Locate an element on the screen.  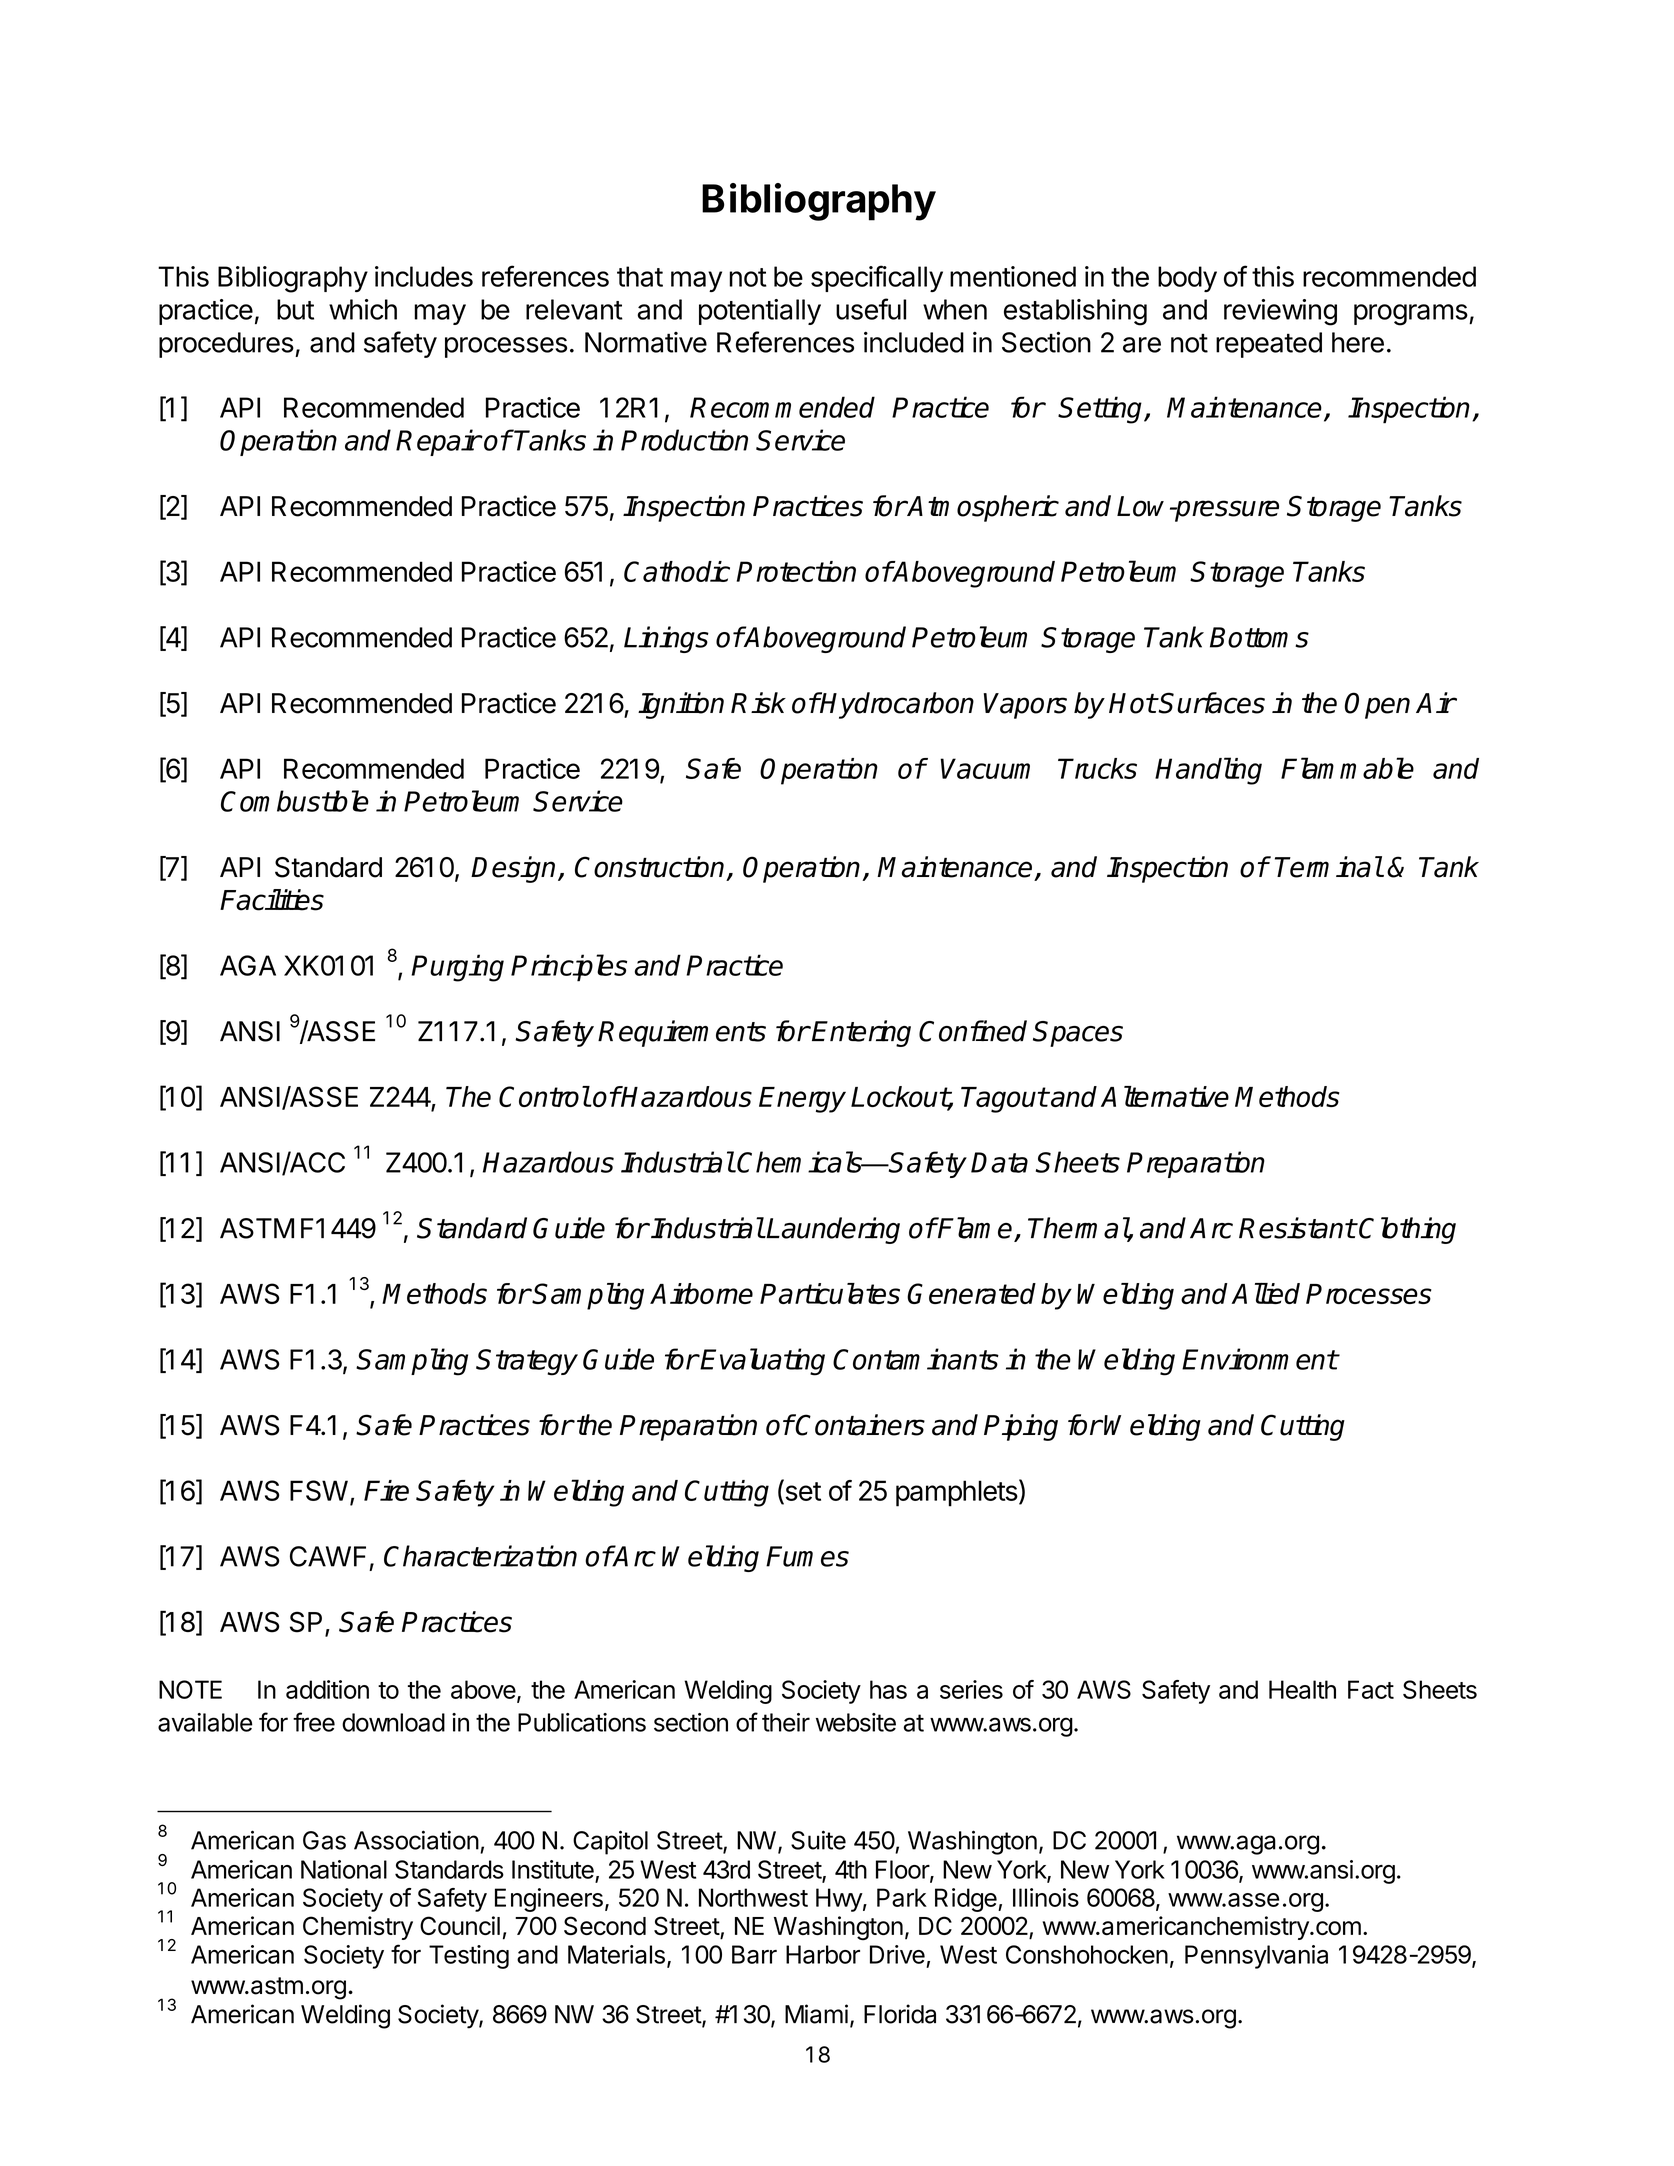
potentially is located at coordinates (760, 312).
